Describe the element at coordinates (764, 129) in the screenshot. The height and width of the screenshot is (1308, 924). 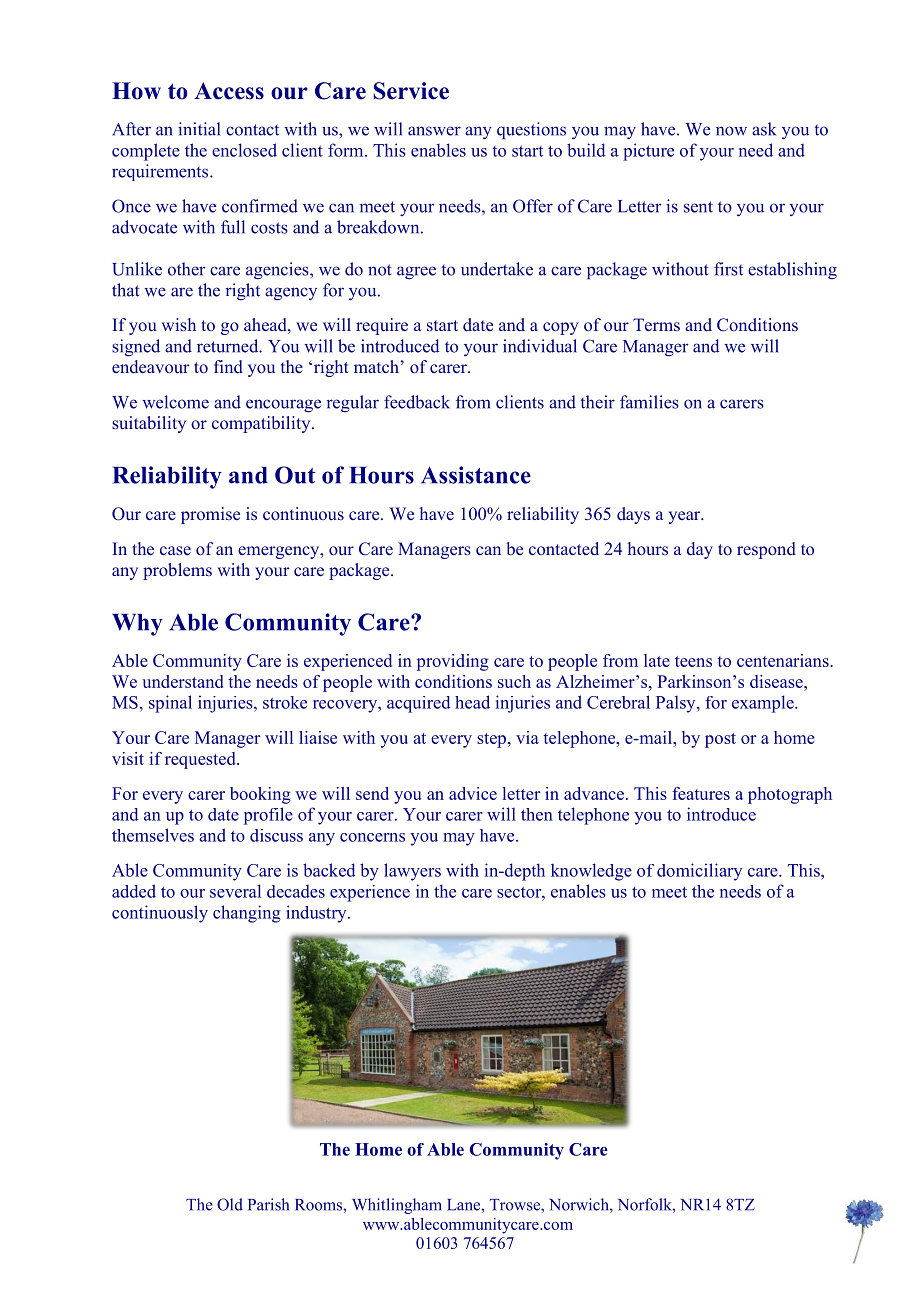
I see `ask` at that location.
